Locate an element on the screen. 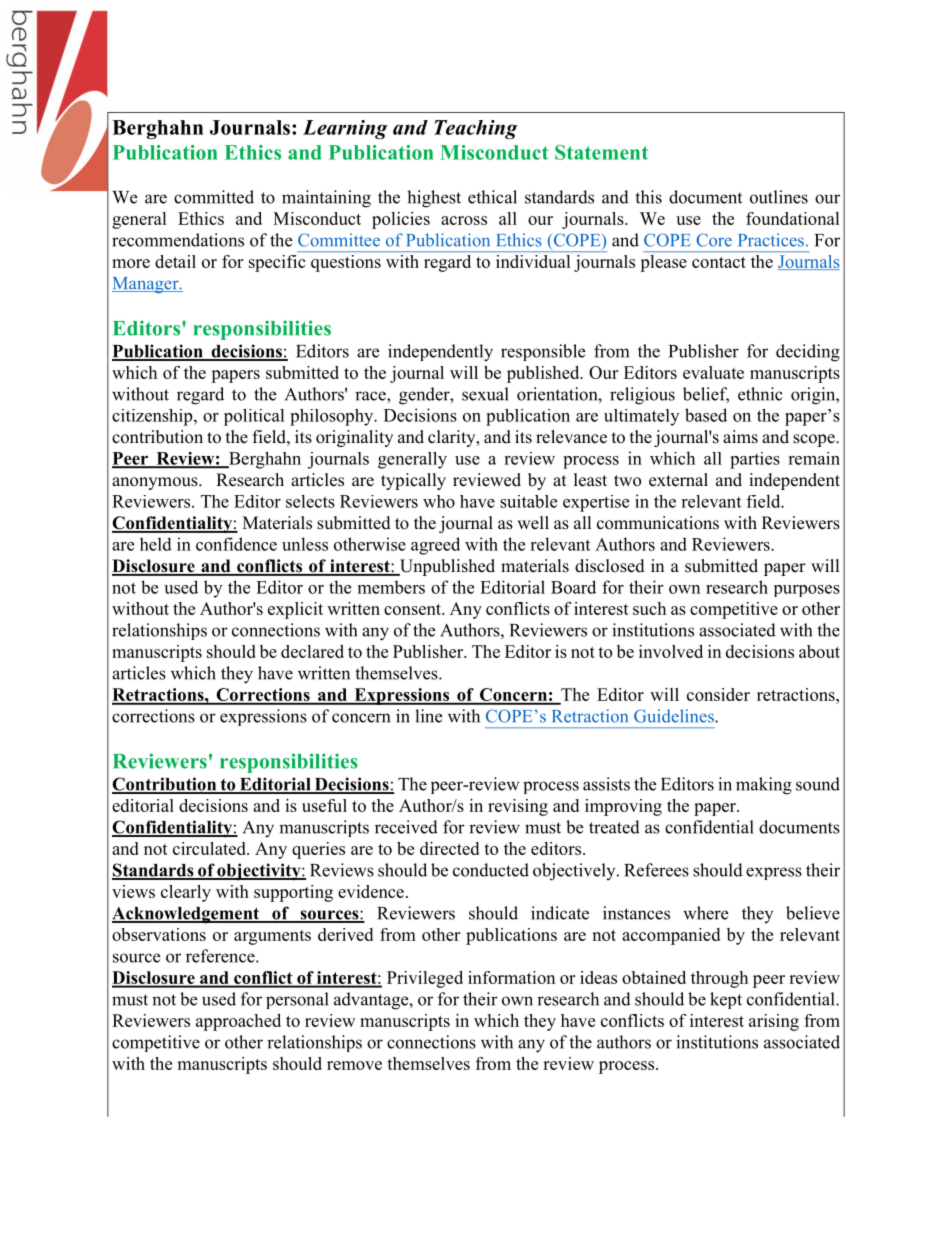 This screenshot has height=1233, width=952. information is located at coordinates (511, 977).
